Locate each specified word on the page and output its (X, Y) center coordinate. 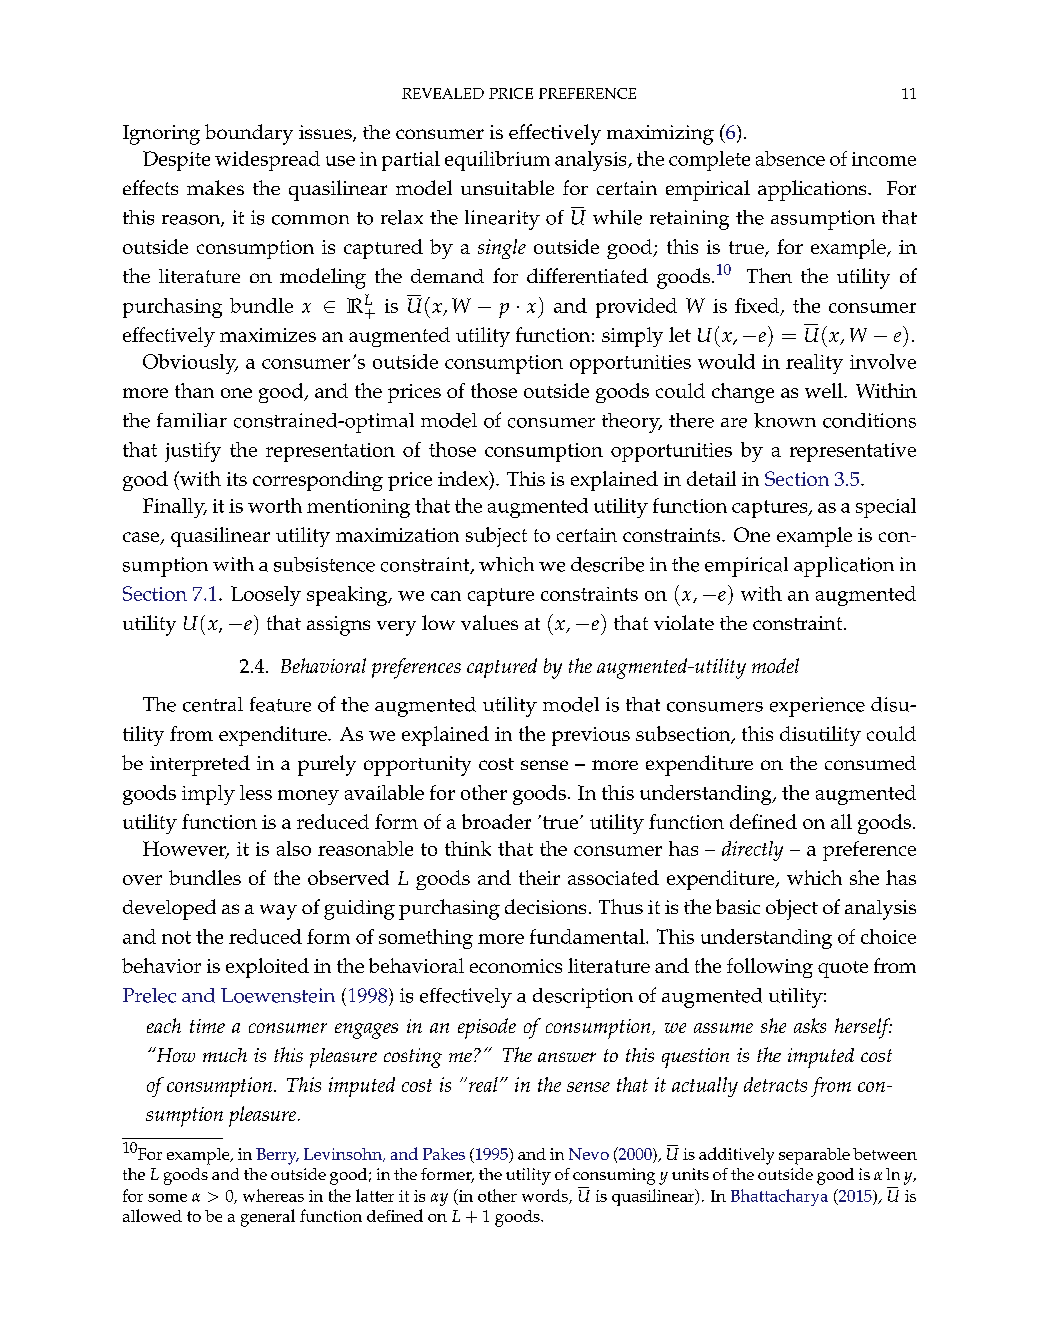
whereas (273, 1195)
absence (790, 158)
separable (814, 1156)
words (546, 1196)
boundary (249, 134)
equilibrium (497, 161)
